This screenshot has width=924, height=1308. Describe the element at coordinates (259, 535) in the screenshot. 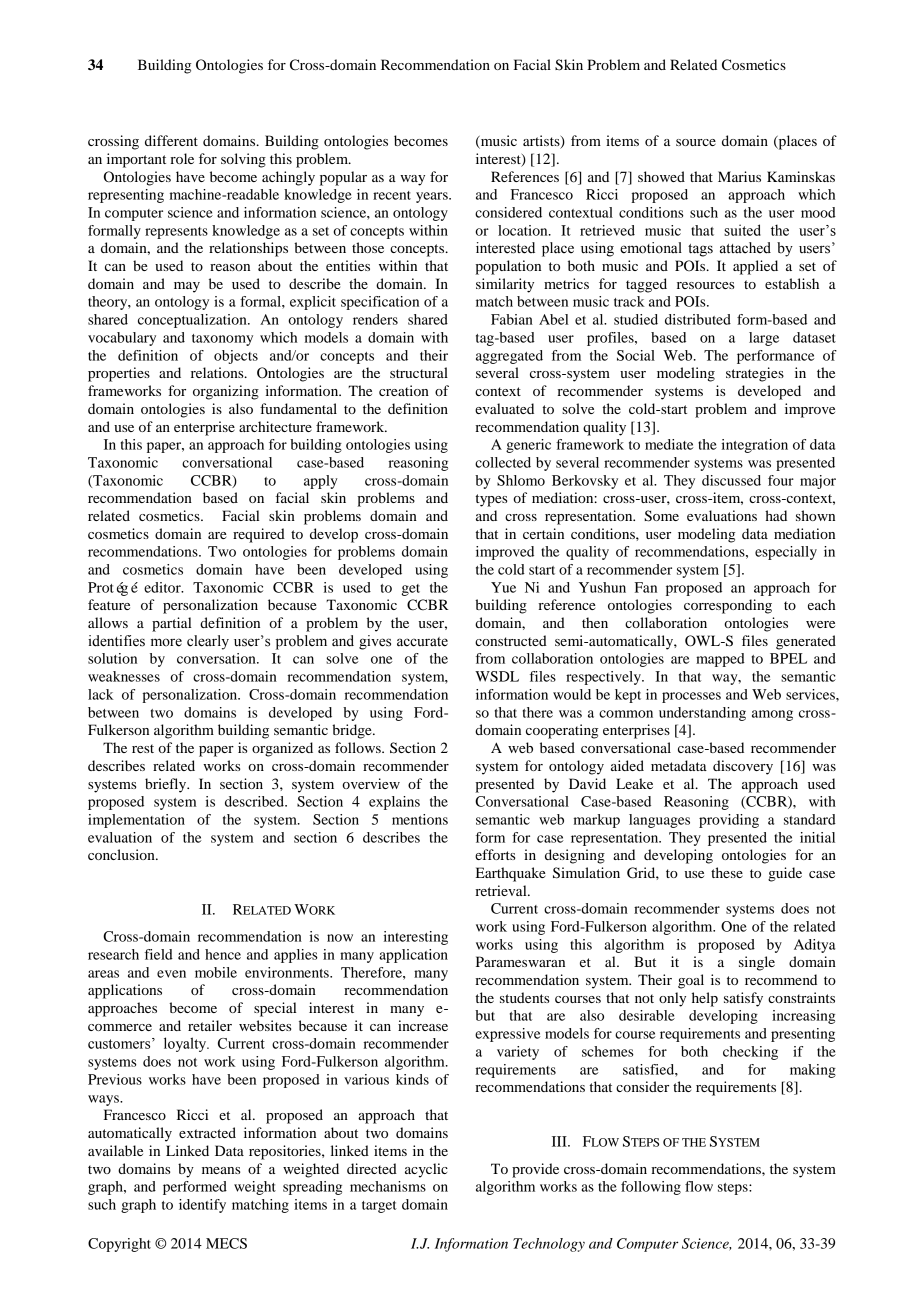

I see `required` at that location.
